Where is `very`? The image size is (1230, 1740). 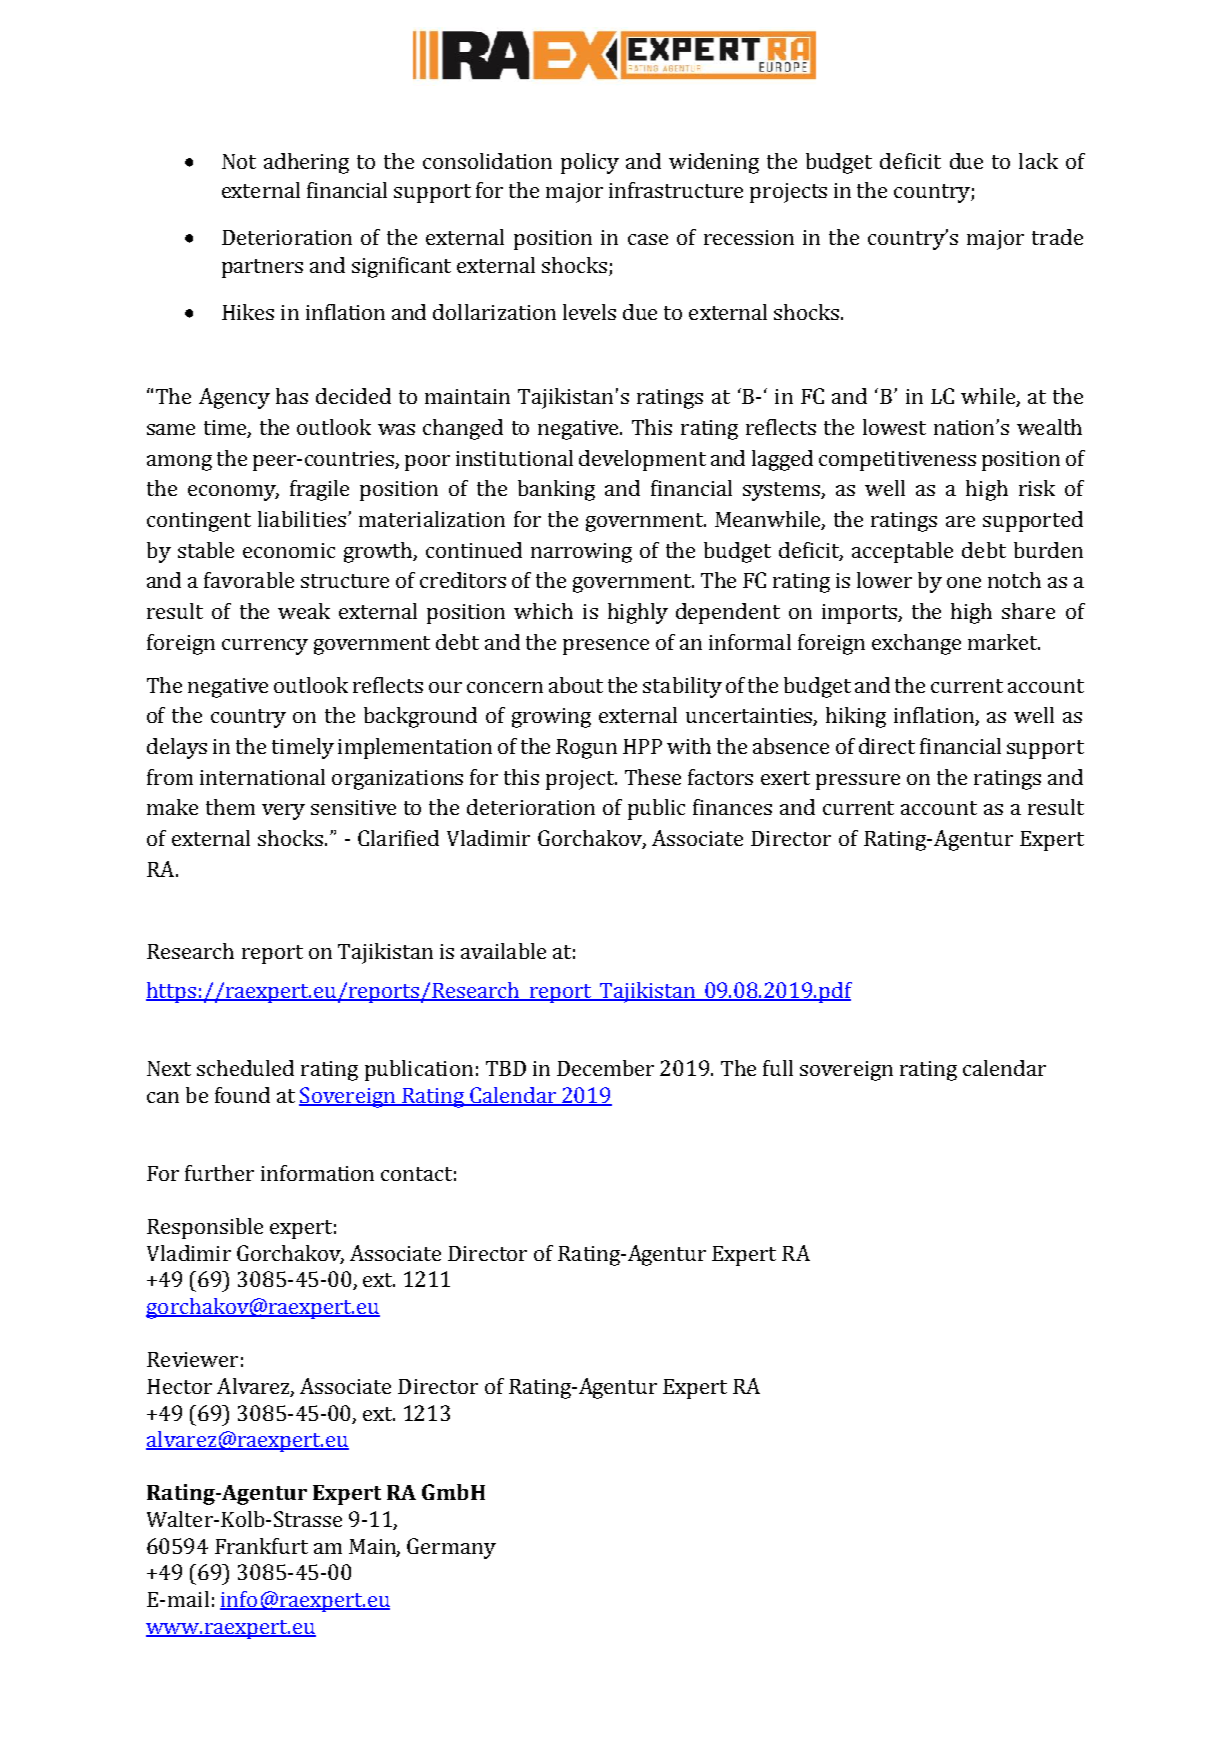
very is located at coordinates (283, 812).
